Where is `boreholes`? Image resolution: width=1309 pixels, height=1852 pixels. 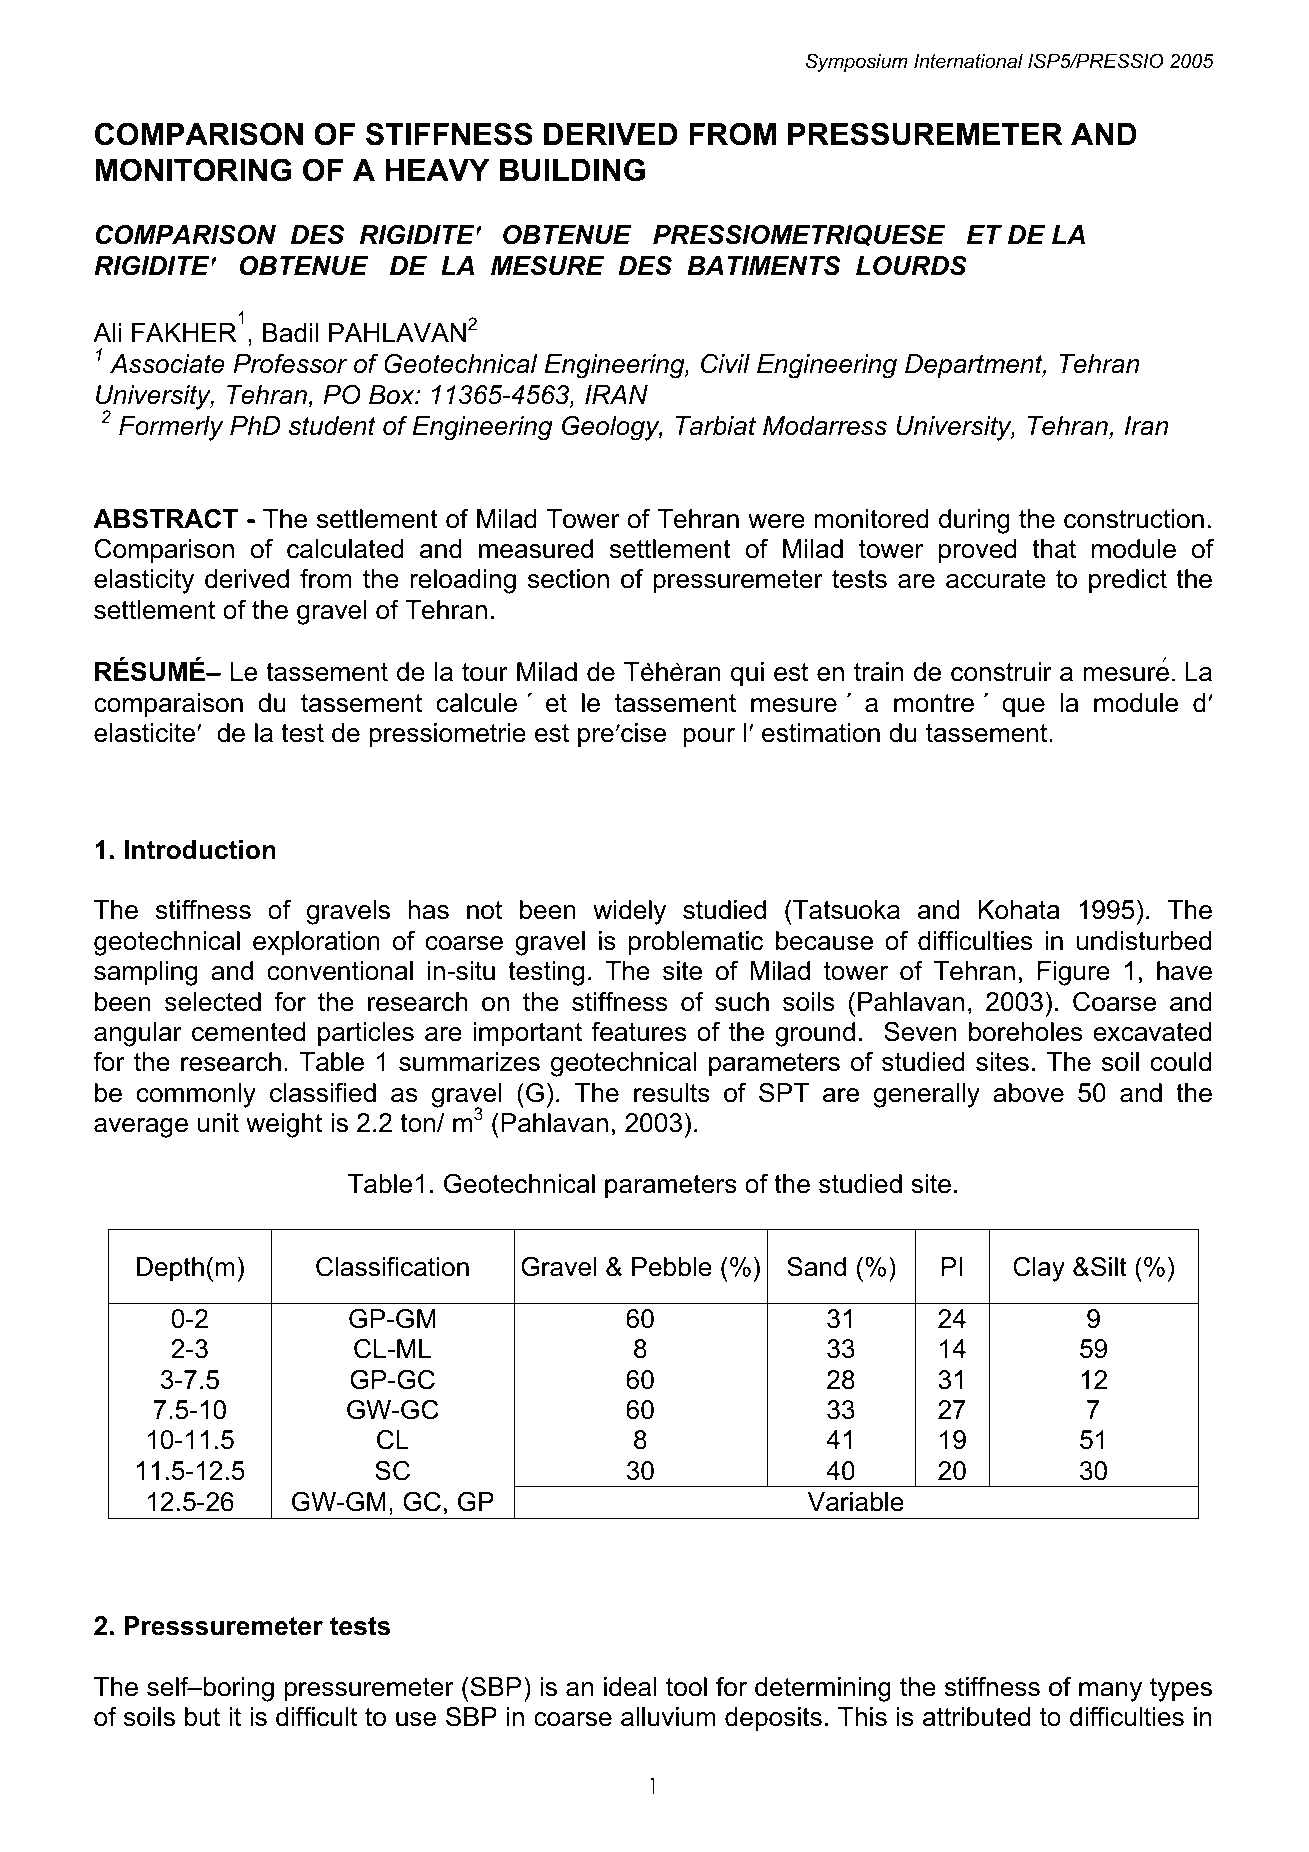 boreholes is located at coordinates (1025, 1032).
